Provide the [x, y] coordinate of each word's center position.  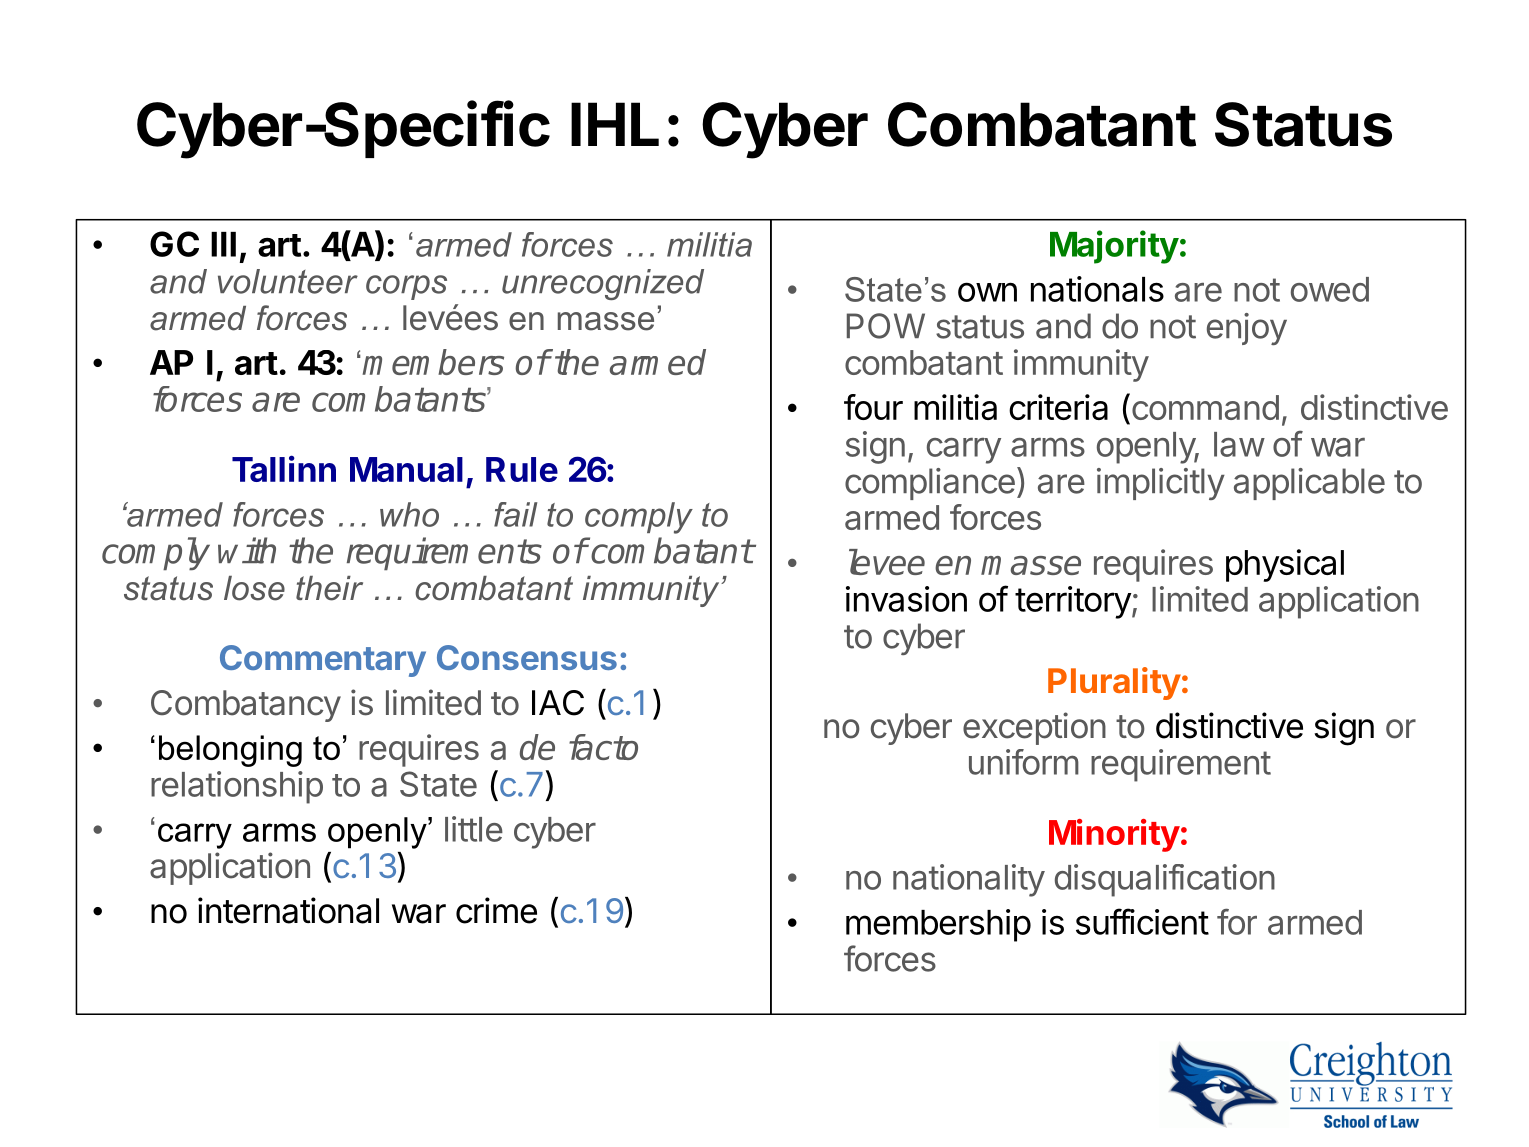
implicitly [1161, 484]
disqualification [1165, 880]
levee [887, 562]
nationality [969, 880]
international [288, 910]
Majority [1114, 247]
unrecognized [603, 284]
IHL [615, 124]
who [409, 514]
